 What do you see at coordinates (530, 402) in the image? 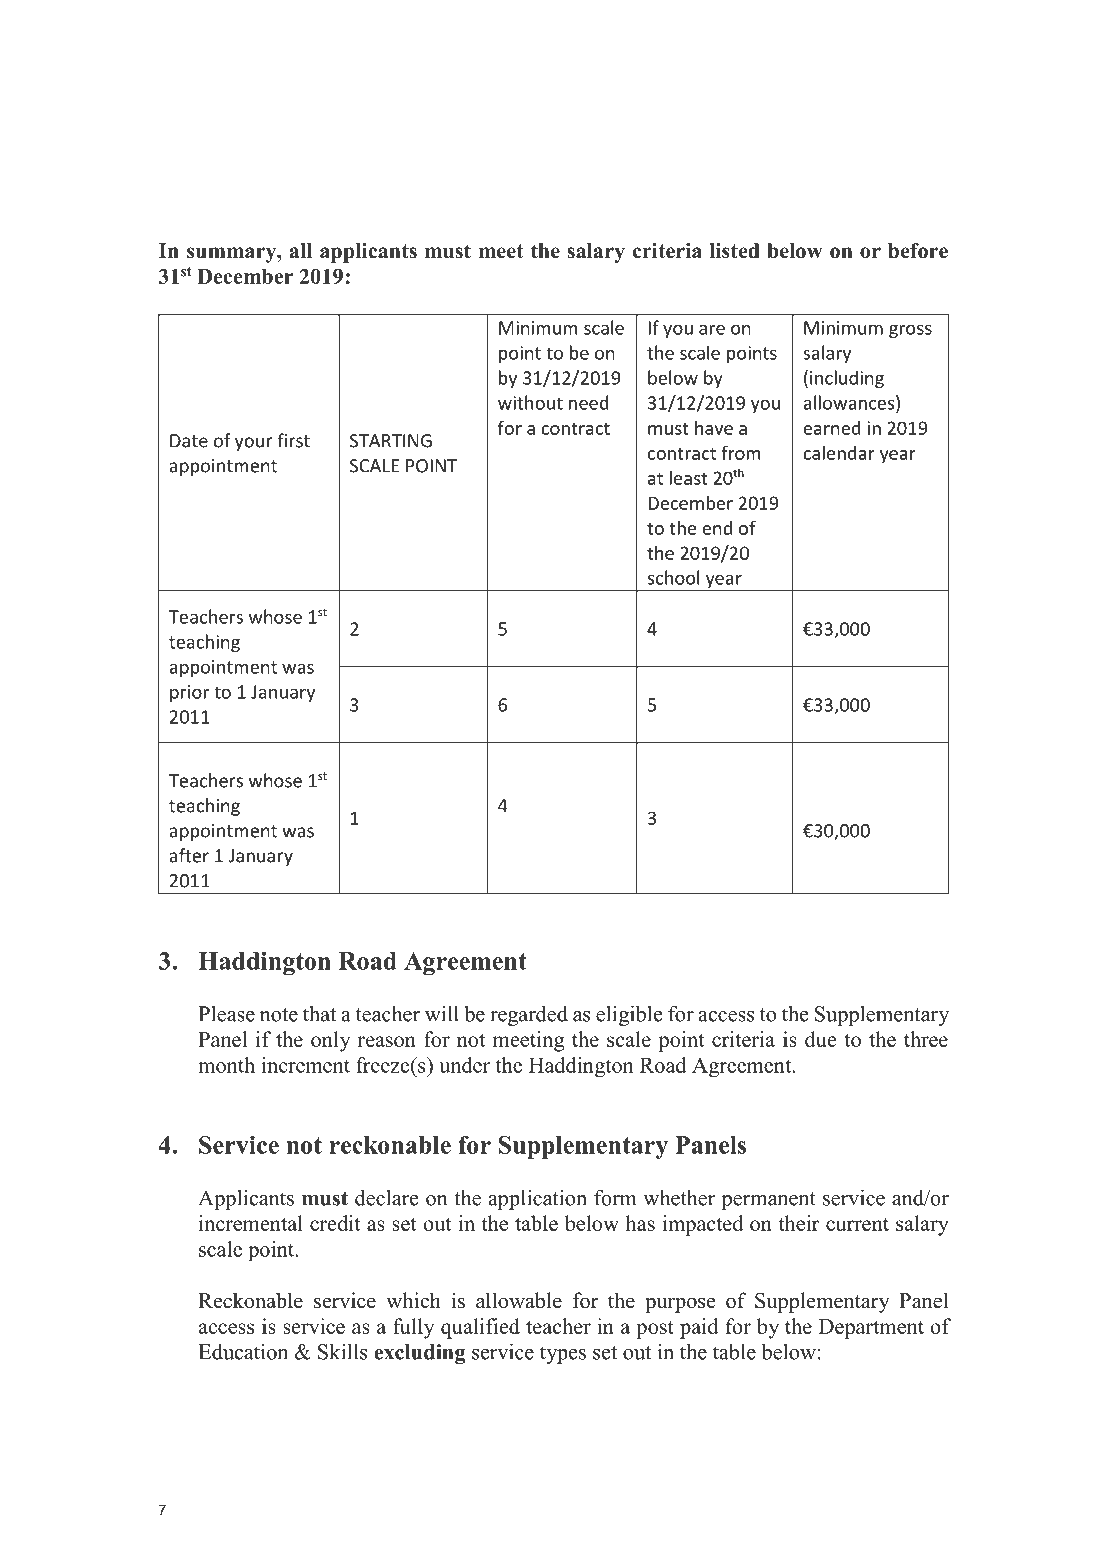
I see `without` at bounding box center [530, 402].
